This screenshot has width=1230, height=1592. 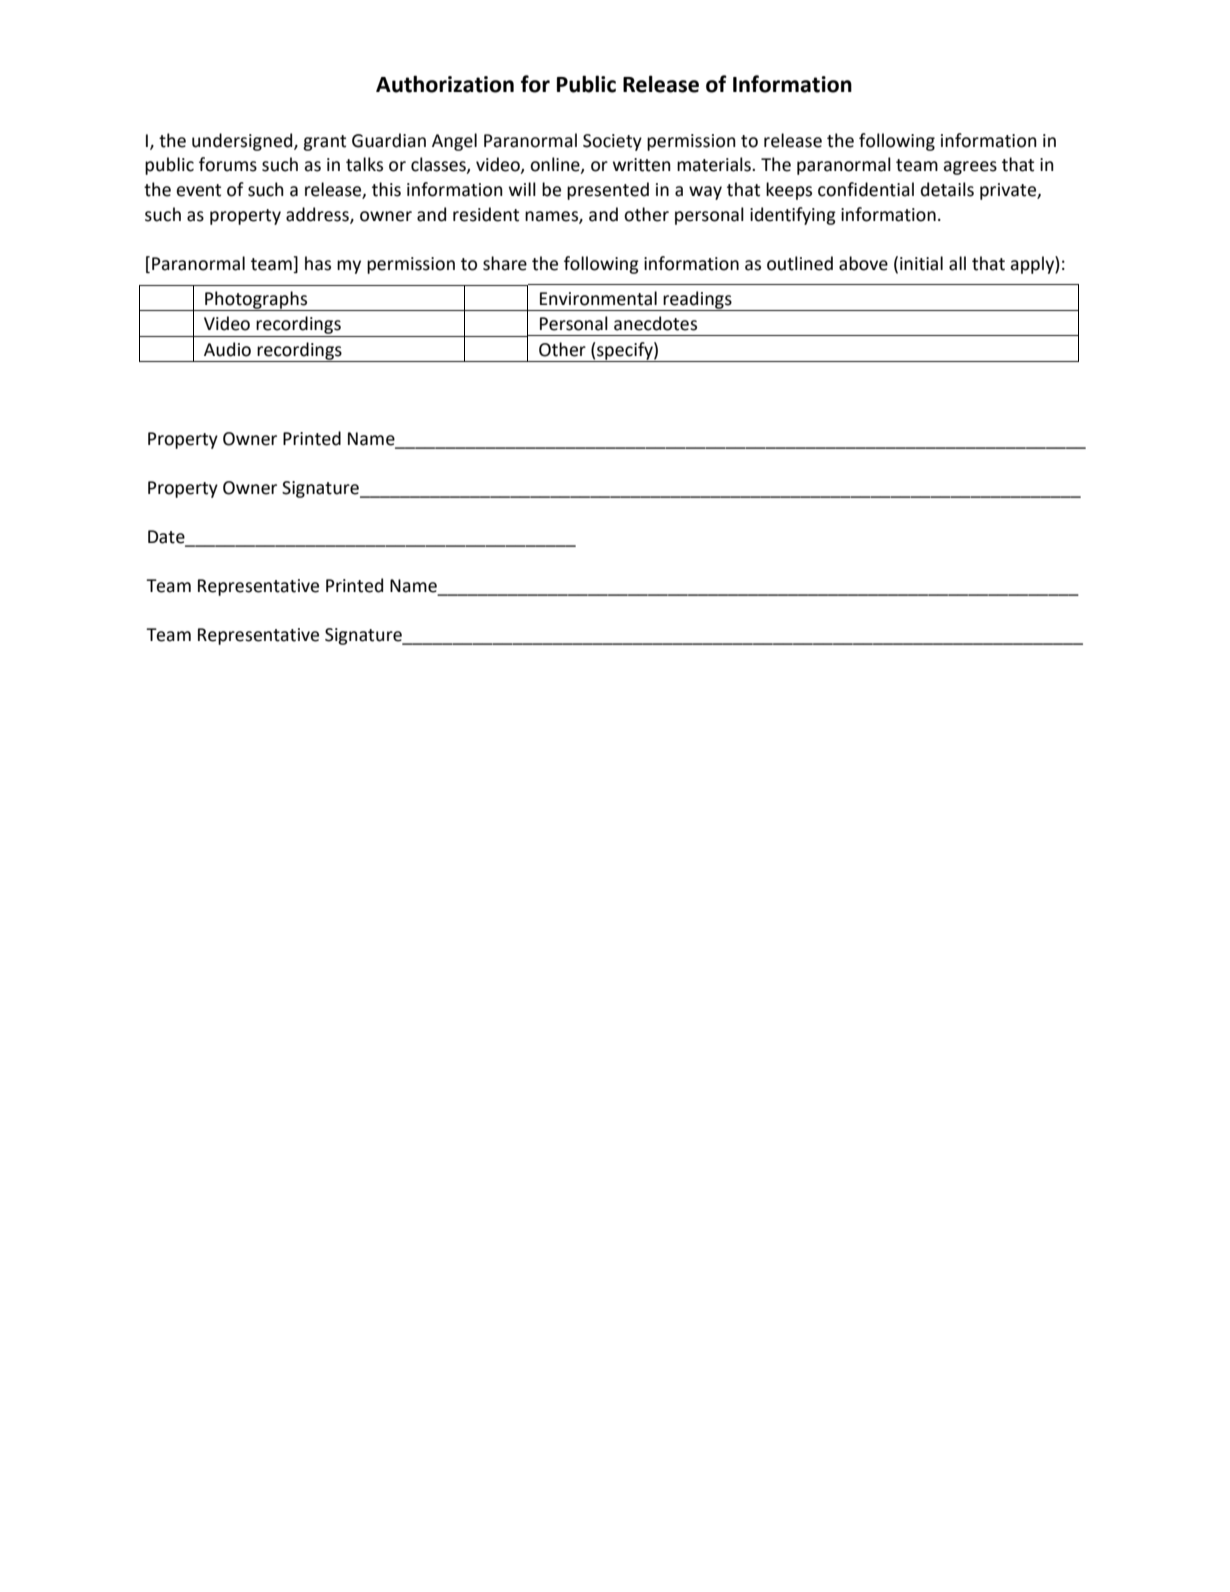 What do you see at coordinates (970, 168) in the screenshot?
I see `agrees` at bounding box center [970, 168].
